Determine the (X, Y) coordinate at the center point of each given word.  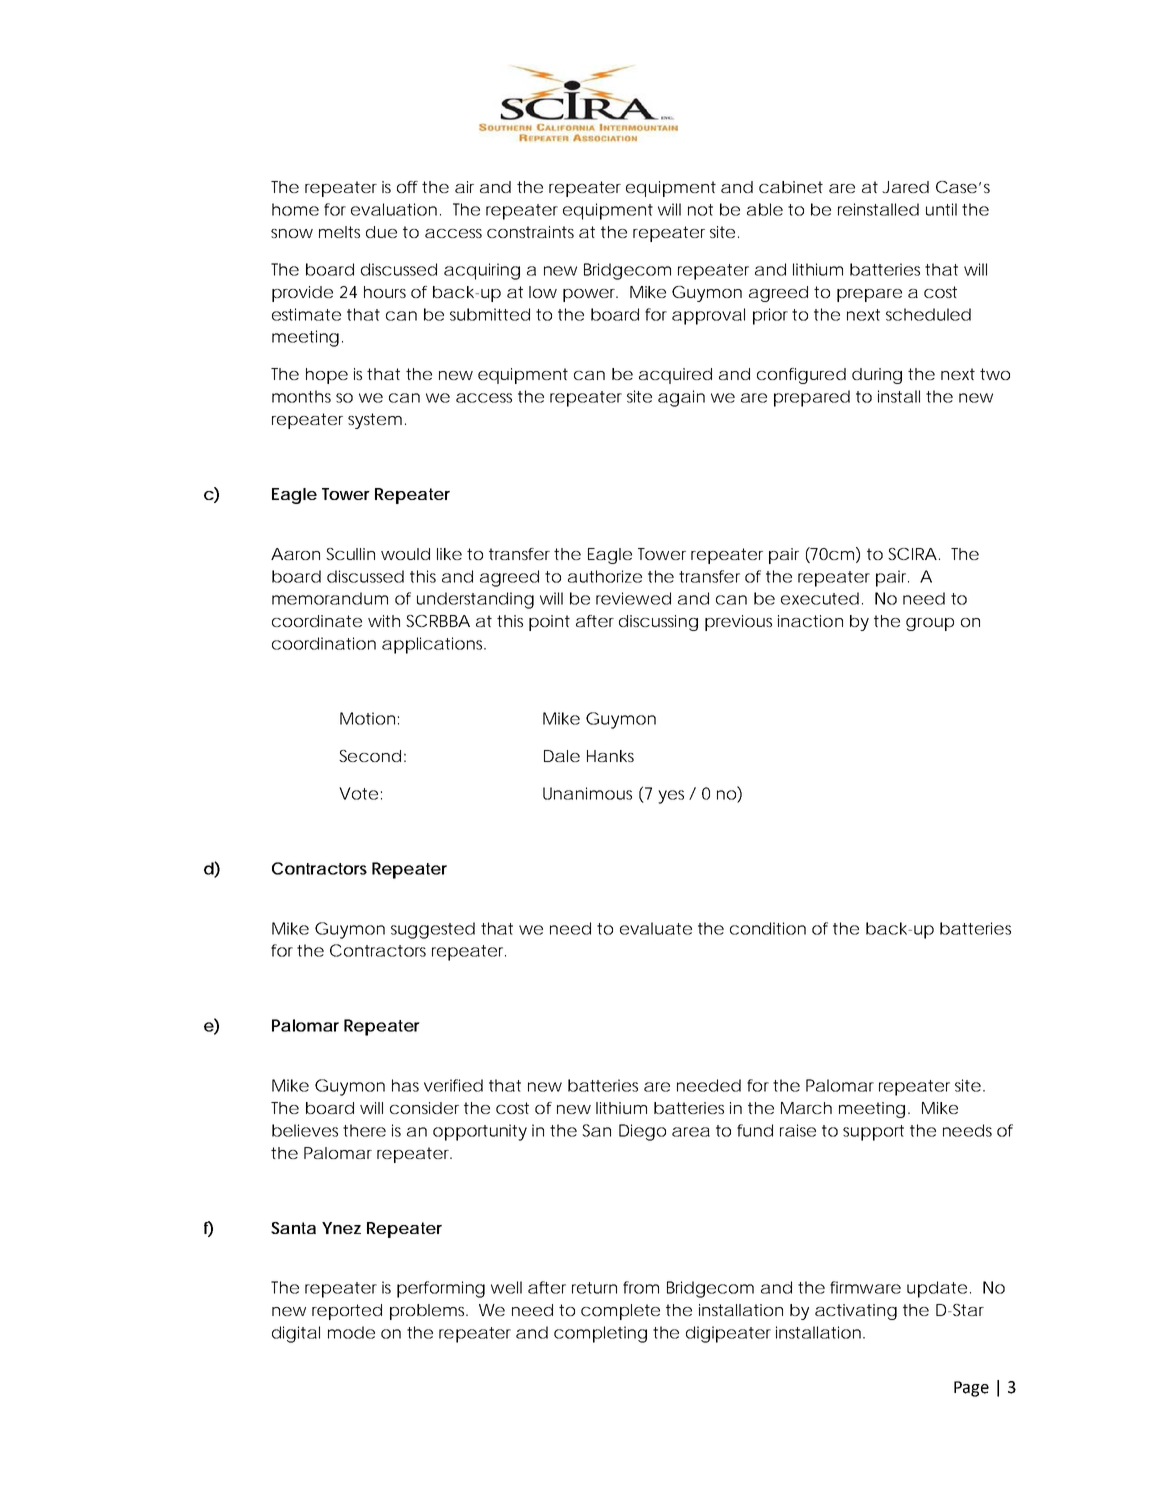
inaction (810, 621)
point (549, 623)
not (700, 210)
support (873, 1133)
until (941, 209)
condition (768, 928)
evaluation (394, 209)
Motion (367, 718)
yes (671, 797)
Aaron (295, 554)
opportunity (480, 1132)
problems (428, 1312)
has (405, 1085)
